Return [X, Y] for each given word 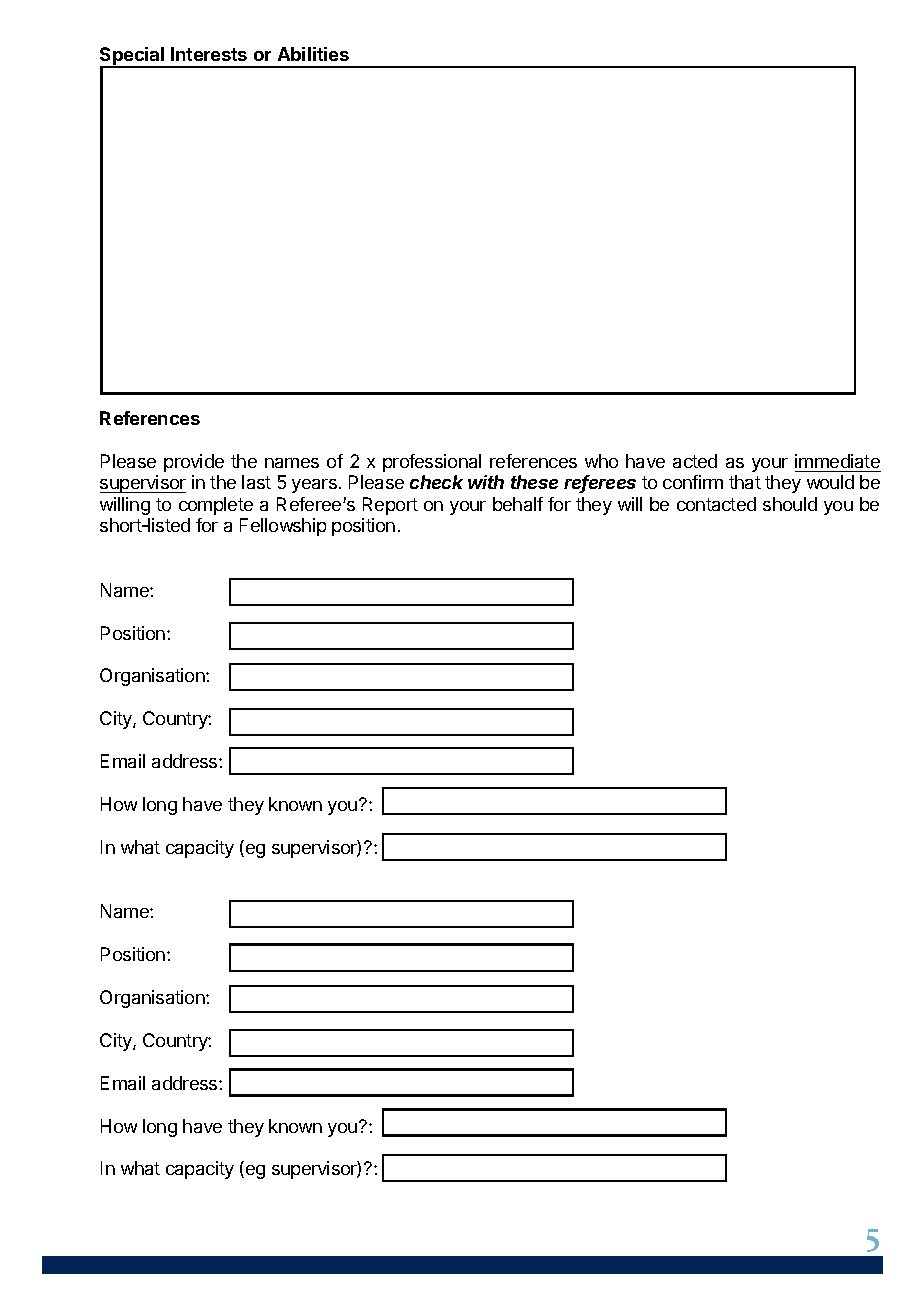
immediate [837, 461]
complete [216, 506]
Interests [209, 54]
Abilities [313, 54]
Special [133, 57]
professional [432, 463]
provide [194, 463]
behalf [518, 504]
